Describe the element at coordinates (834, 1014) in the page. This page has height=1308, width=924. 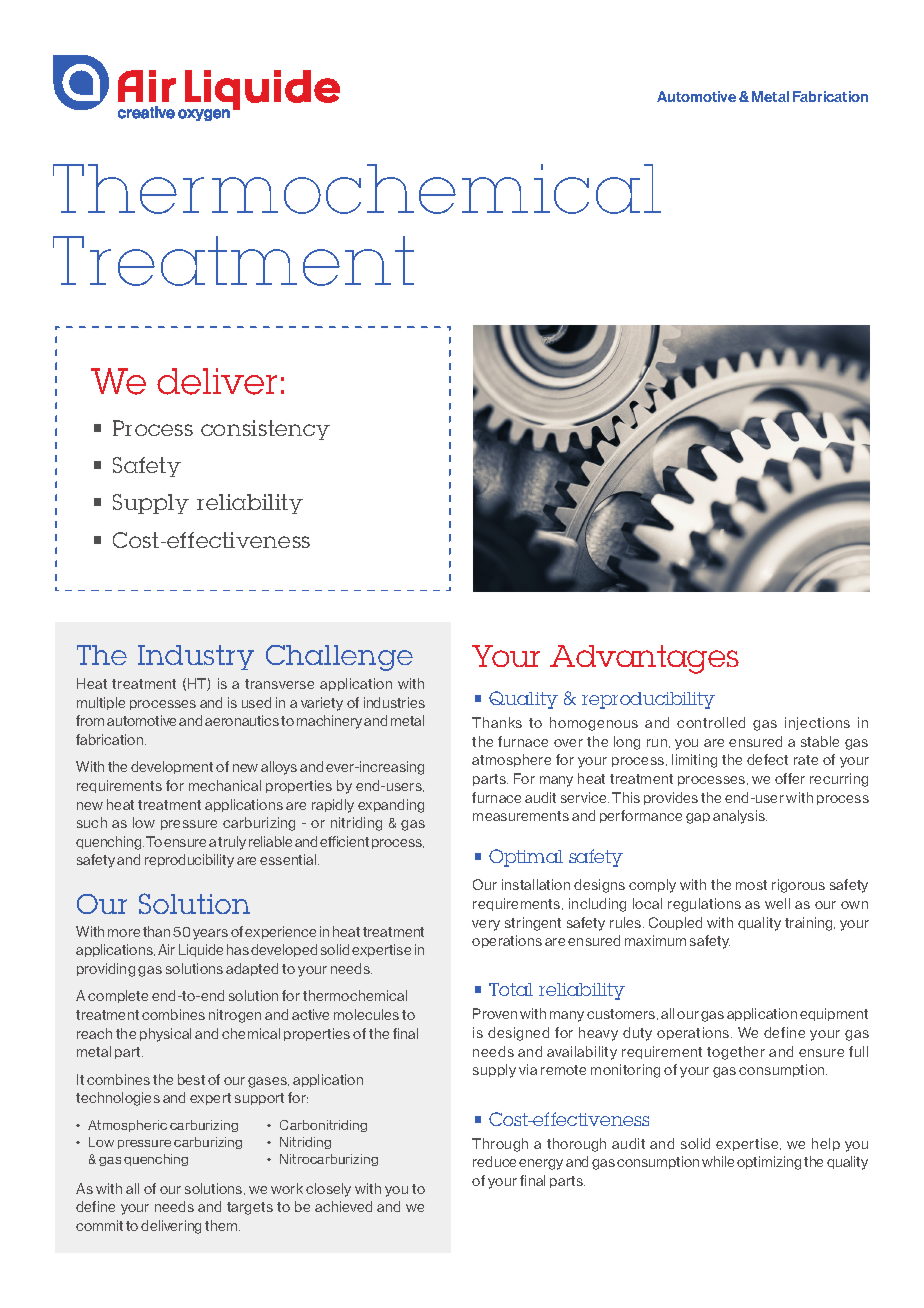
I see `equipment` at that location.
